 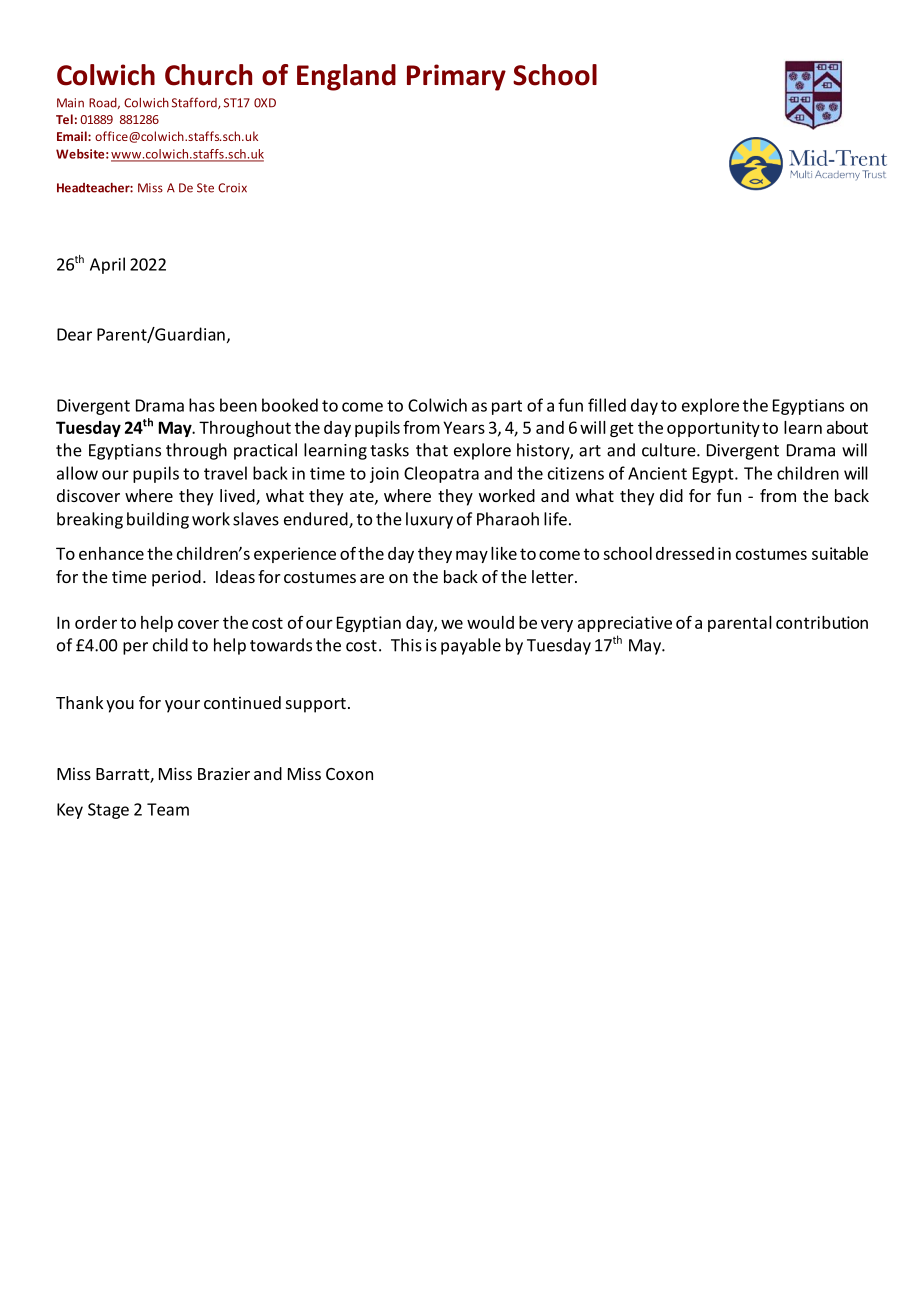 I want to click on Dear, so click(x=74, y=334).
